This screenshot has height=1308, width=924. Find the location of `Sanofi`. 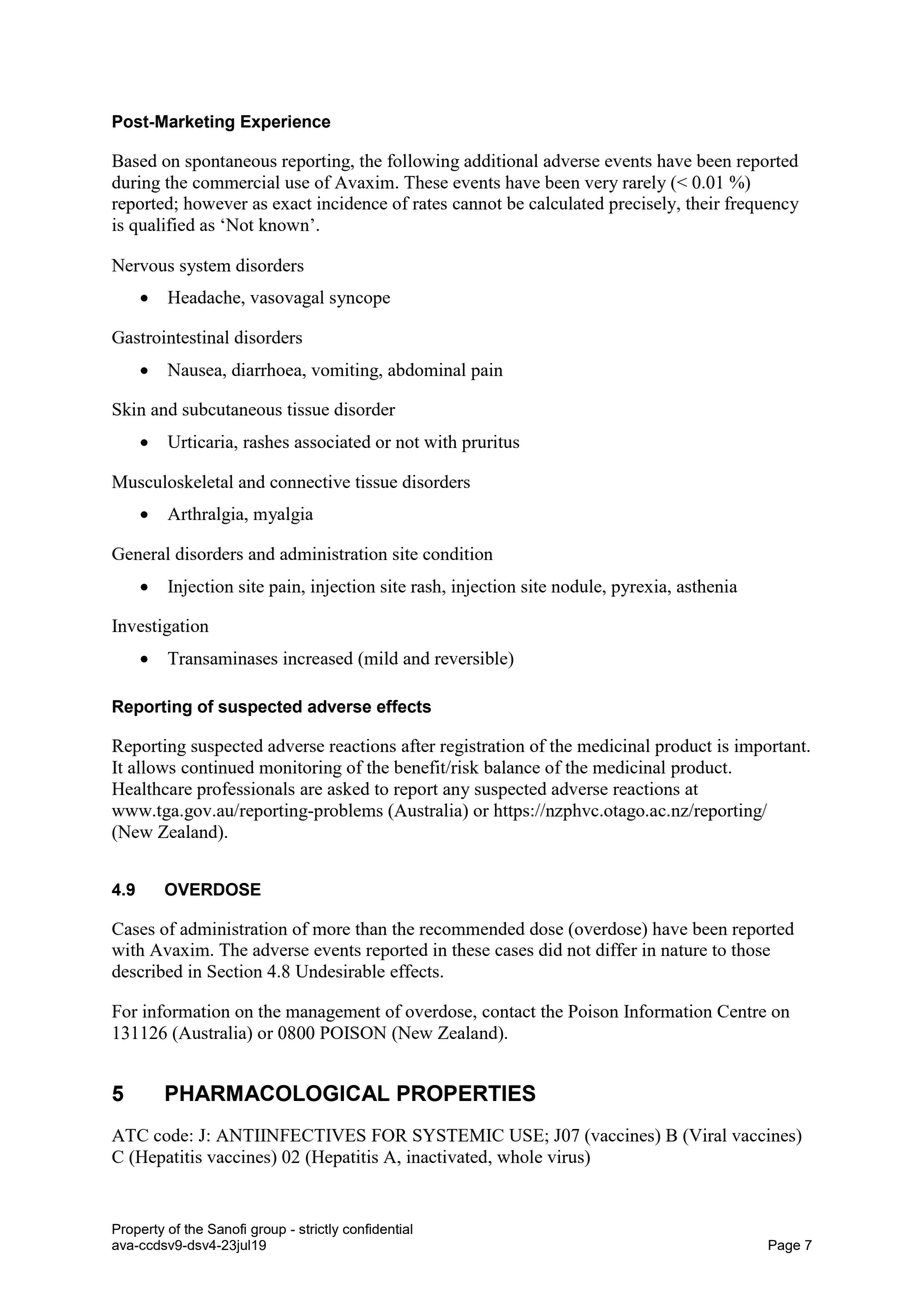

Sanofi is located at coordinates (227, 1228).
